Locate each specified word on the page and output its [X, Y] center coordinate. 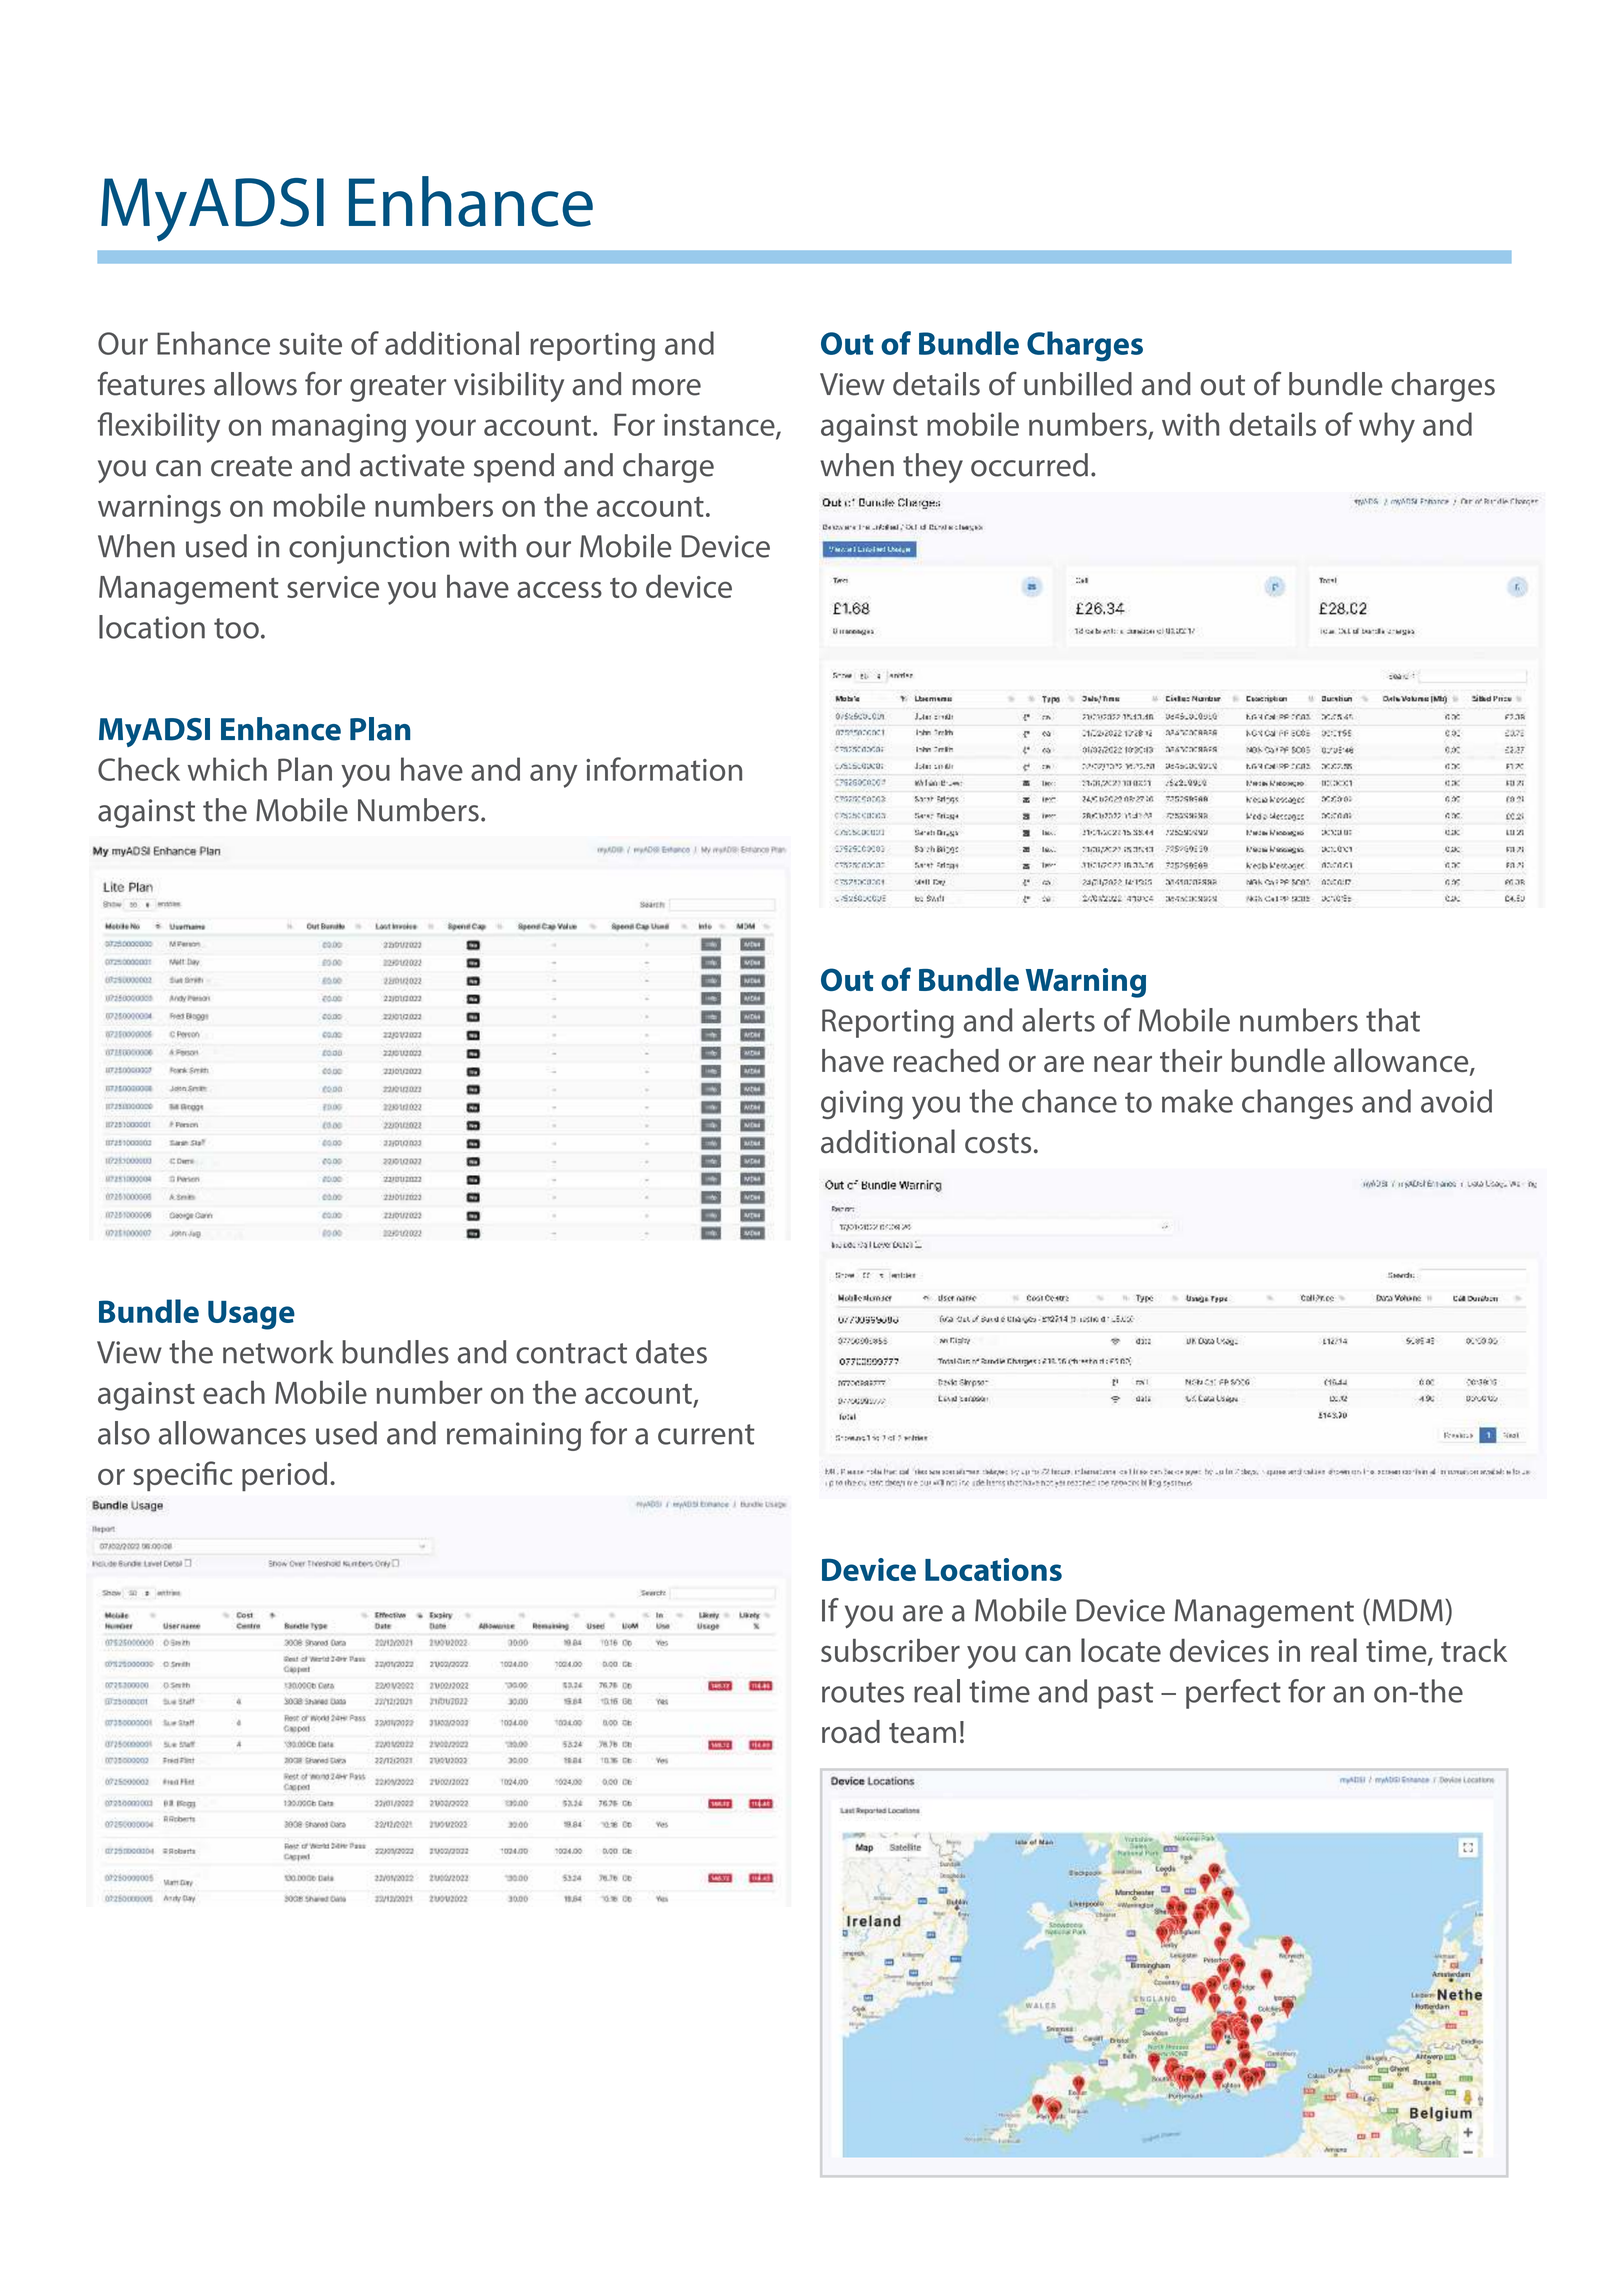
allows [255, 384]
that [1393, 1020]
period [284, 1476]
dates [671, 1352]
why [1387, 427]
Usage [251, 1315]
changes [1297, 1104]
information [664, 769]
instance [720, 426]
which [227, 769]
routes [863, 1692]
